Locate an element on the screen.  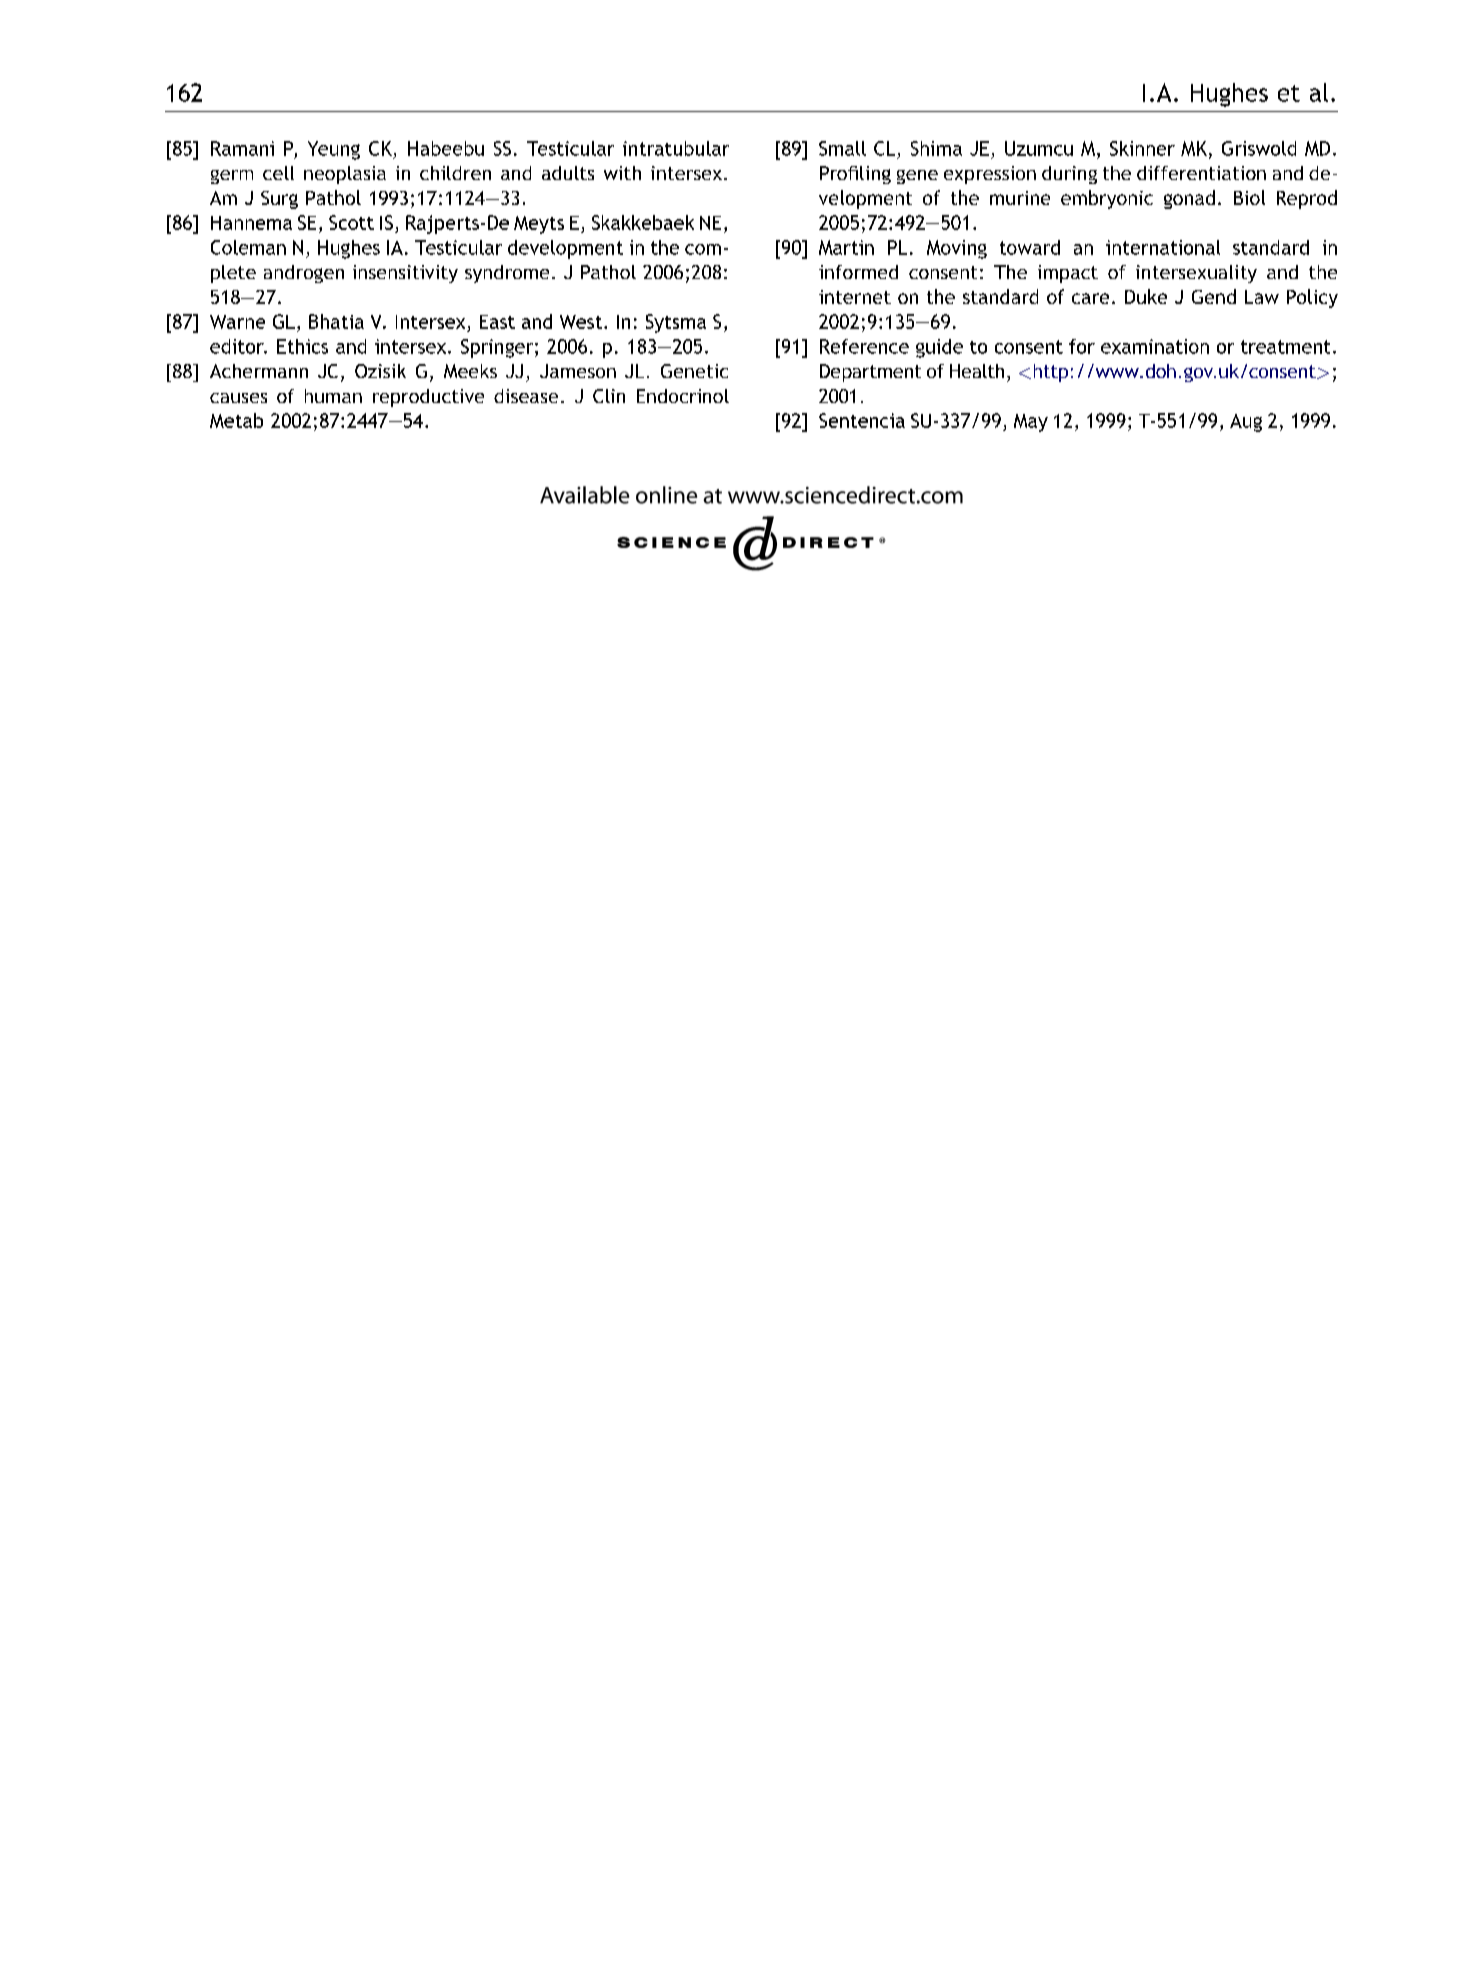
Ethics is located at coordinates (302, 346).
